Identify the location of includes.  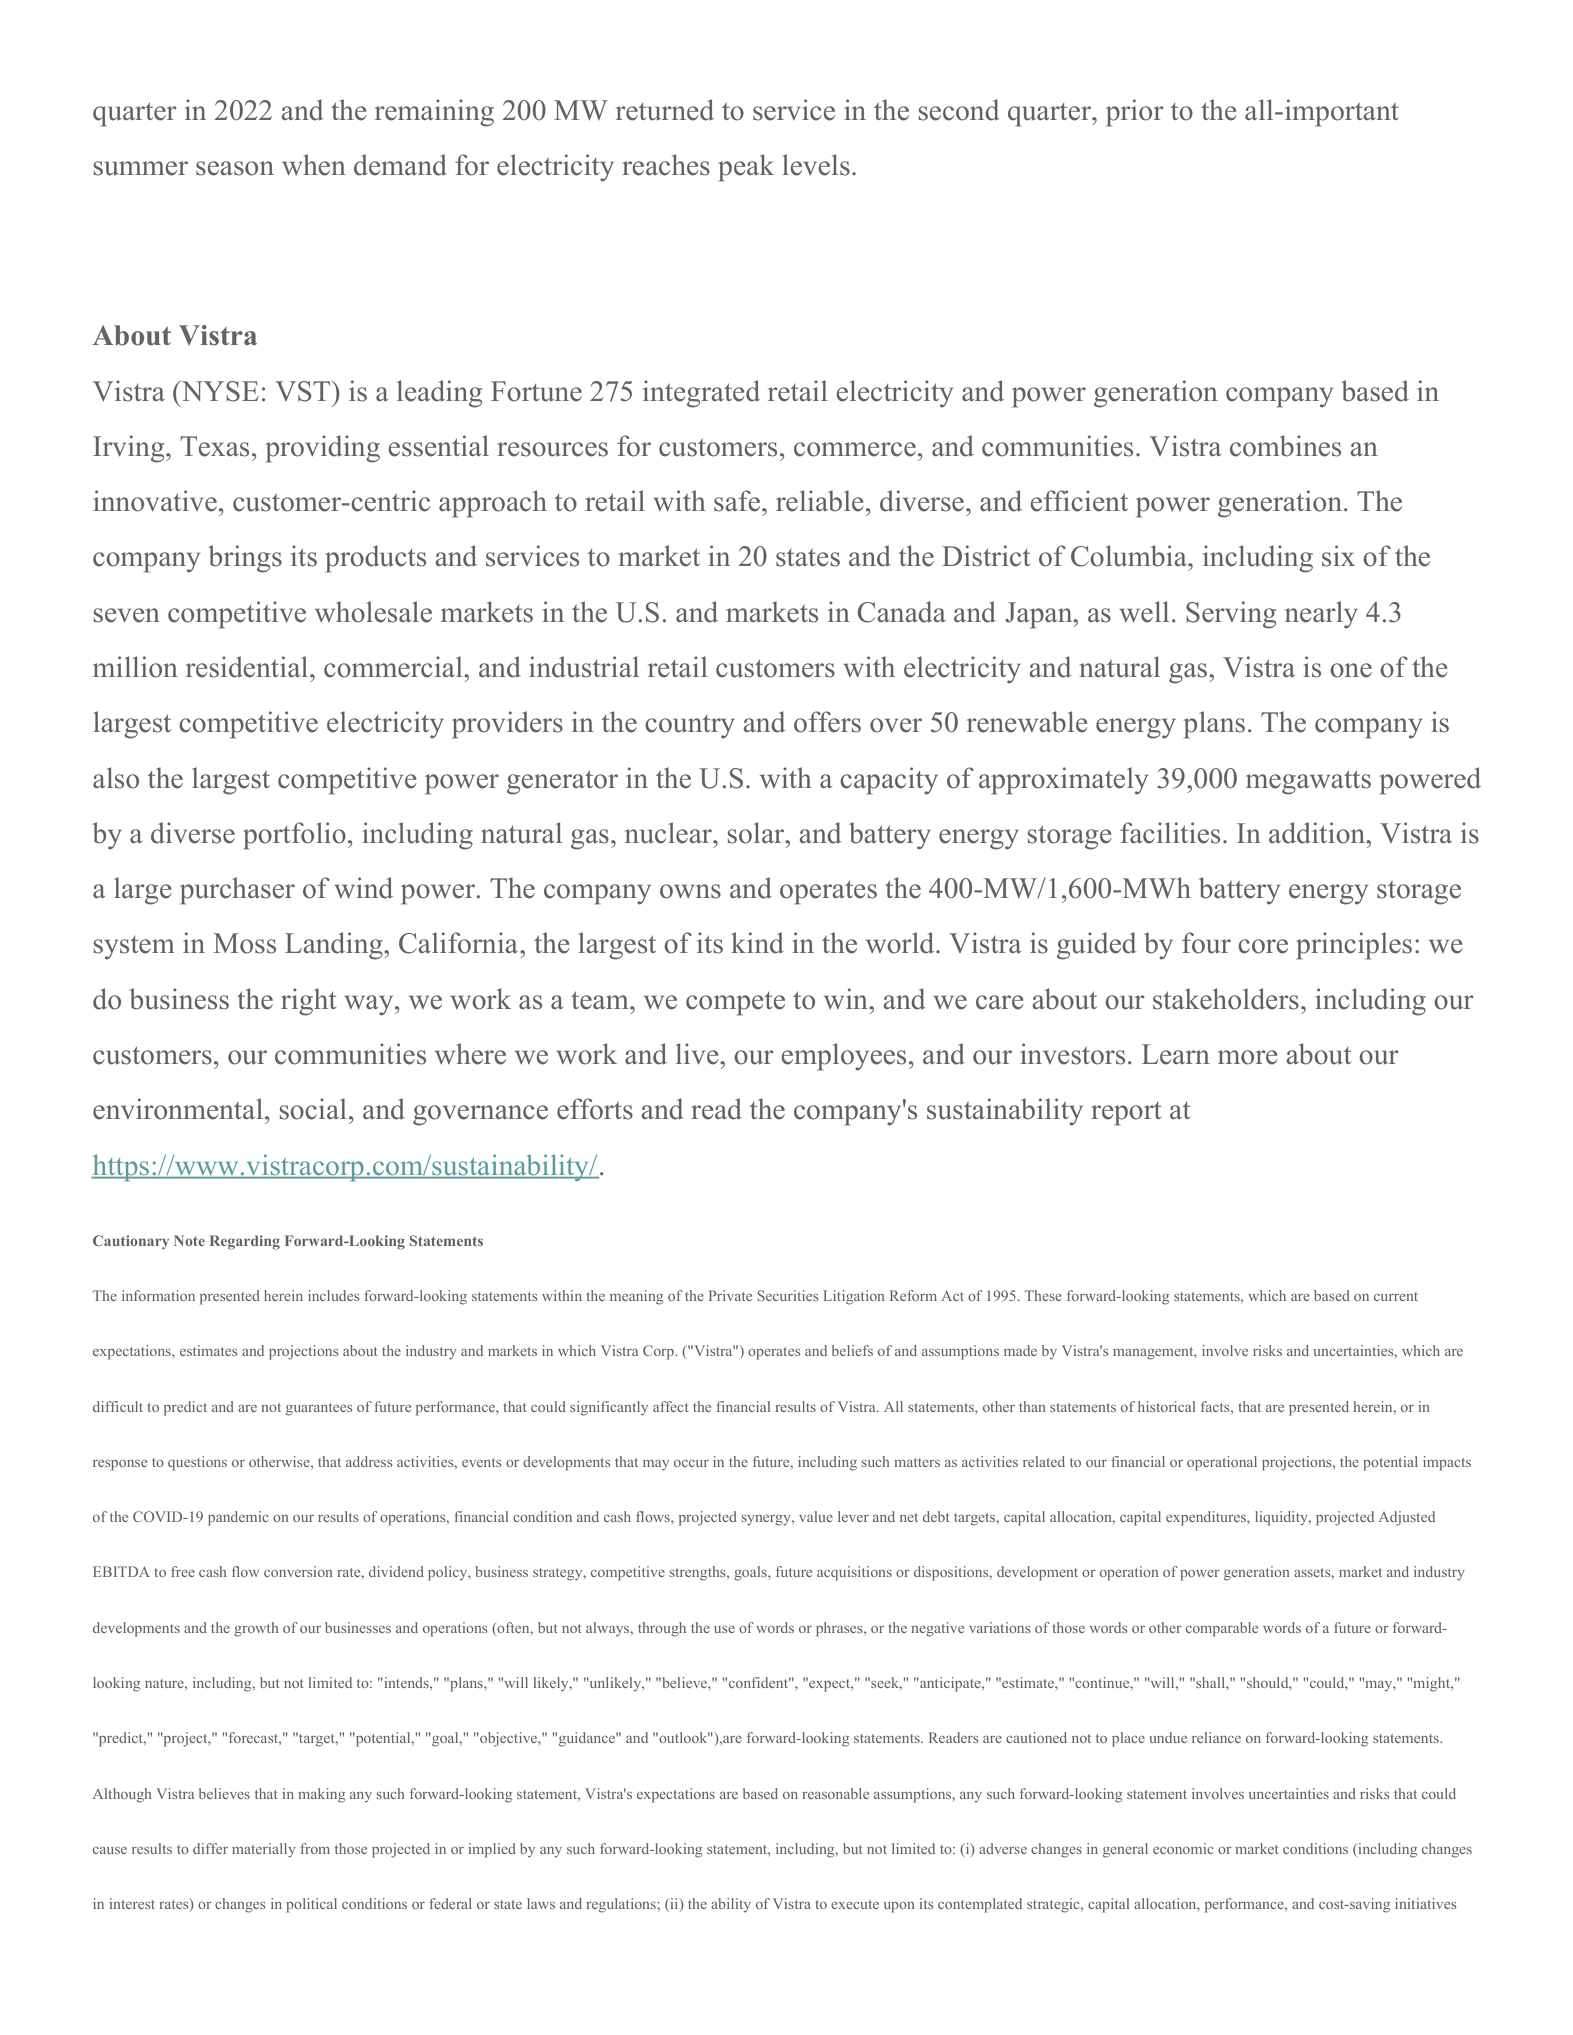
(333, 1295).
